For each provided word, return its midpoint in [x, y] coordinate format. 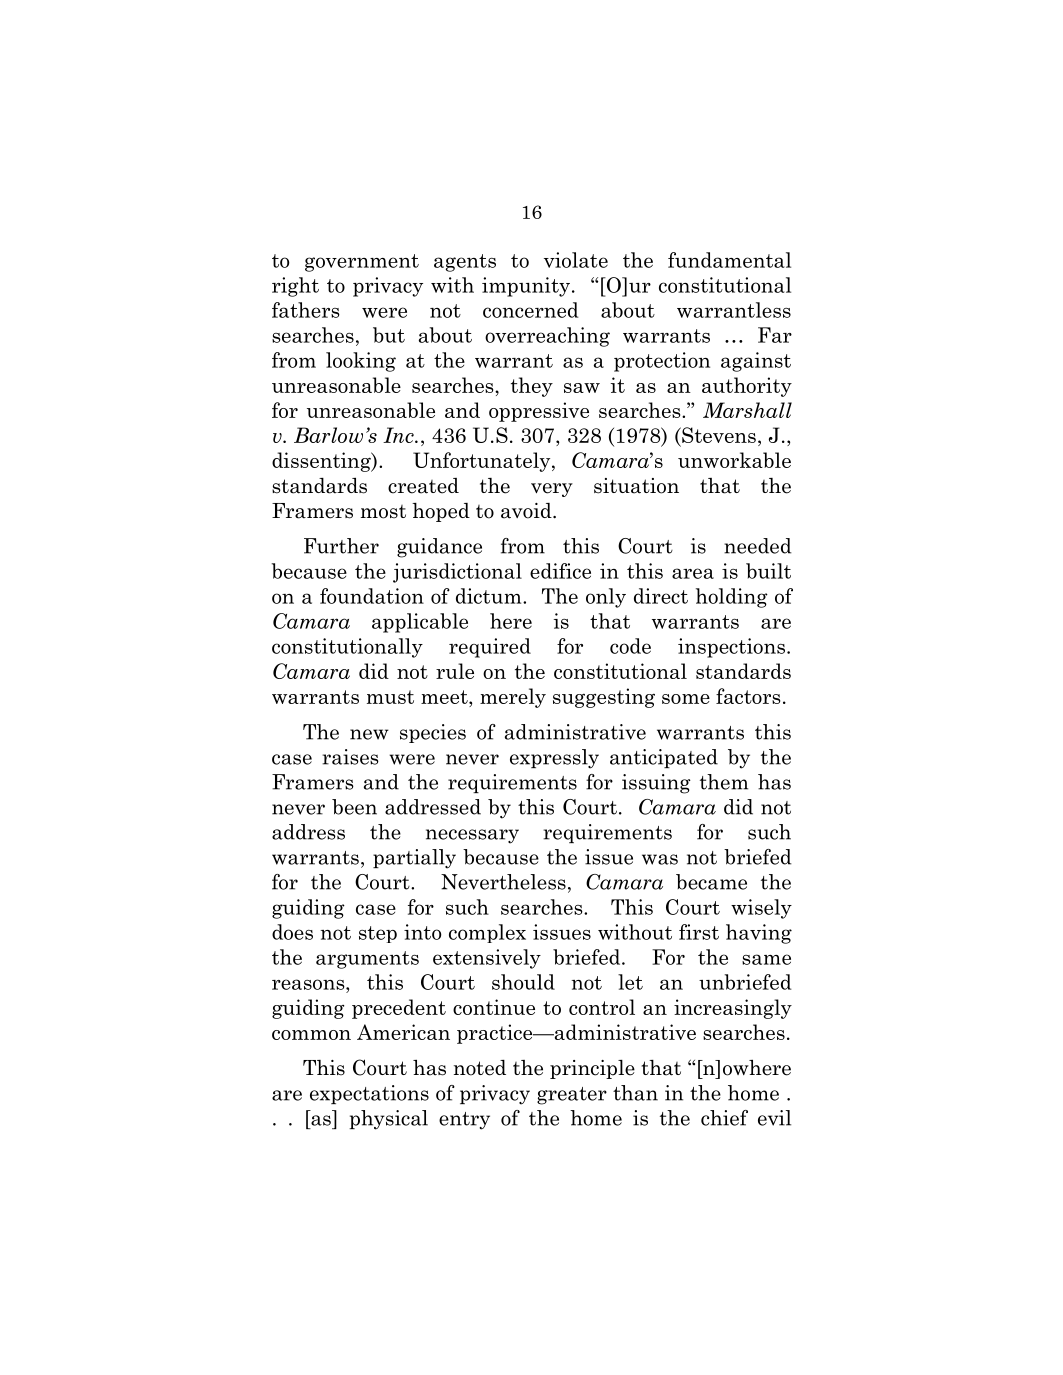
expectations [369, 1094]
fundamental [729, 260]
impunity [526, 287]
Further [341, 546]
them [724, 782]
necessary [472, 836]
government [362, 263]
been [354, 807]
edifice [560, 571]
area [693, 573]
